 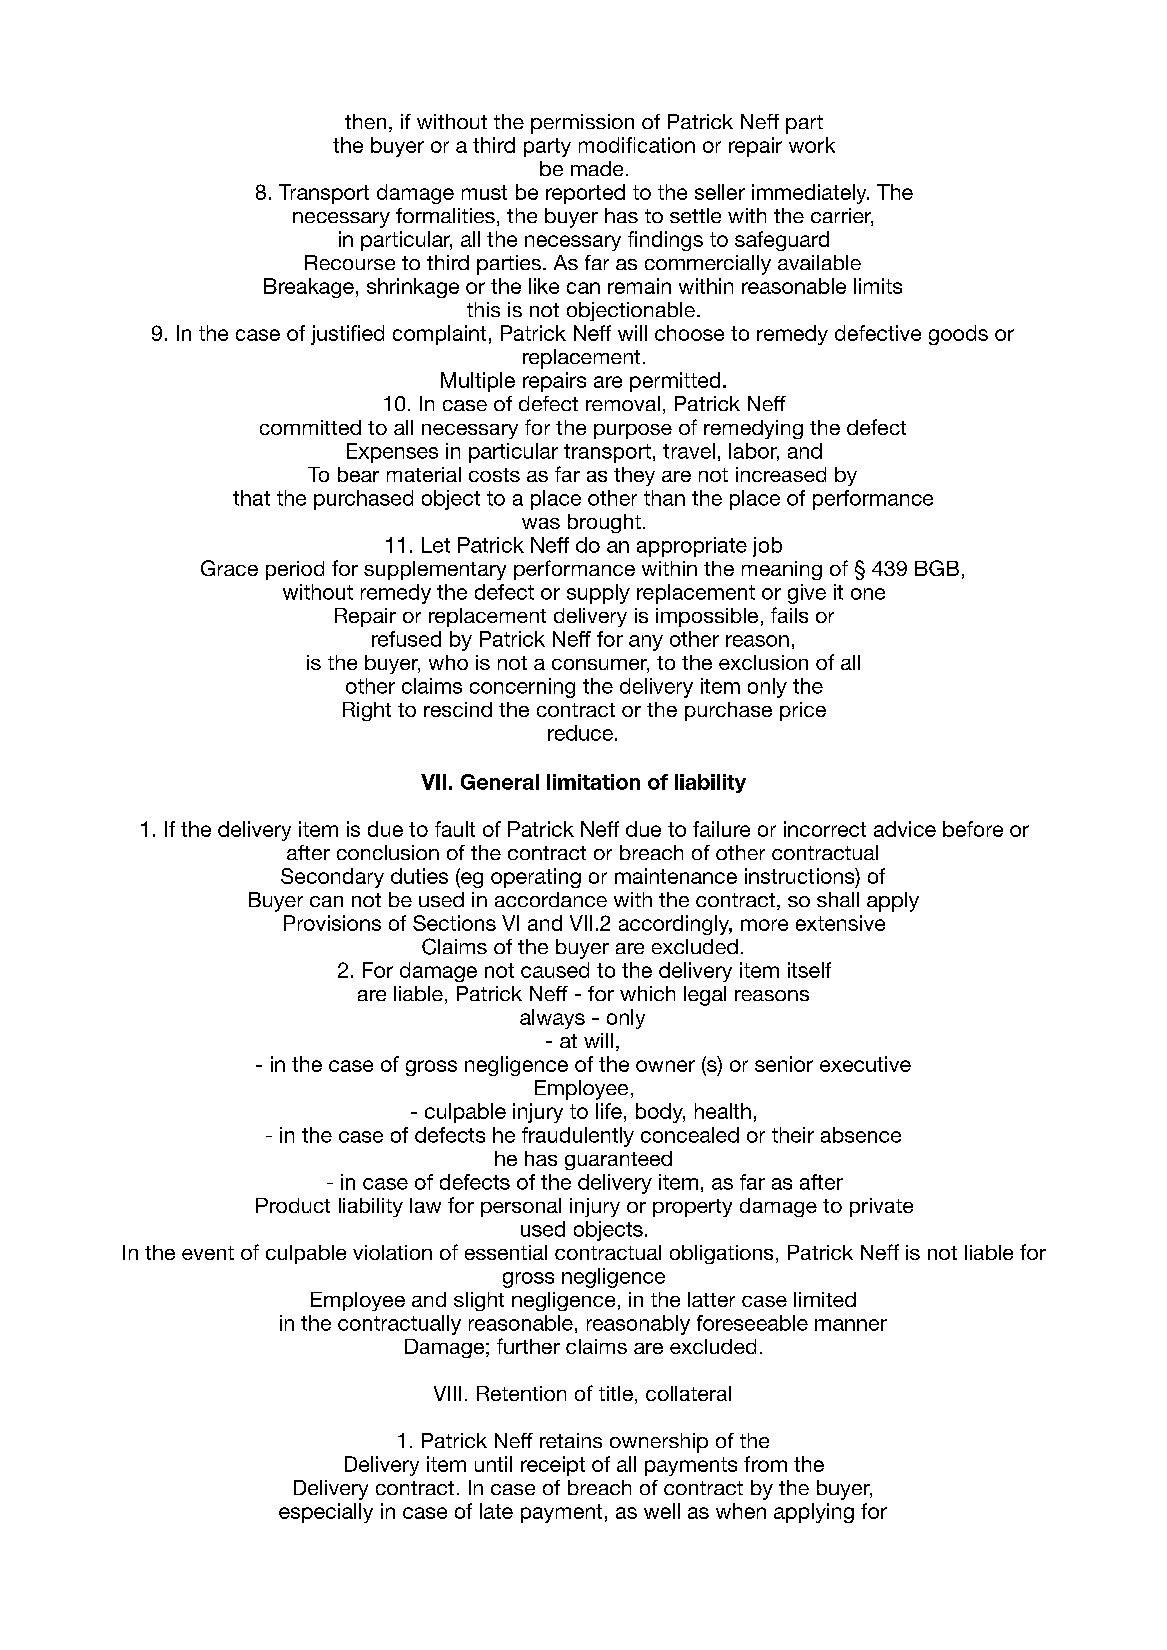 I want to click on then, so click(x=365, y=121).
